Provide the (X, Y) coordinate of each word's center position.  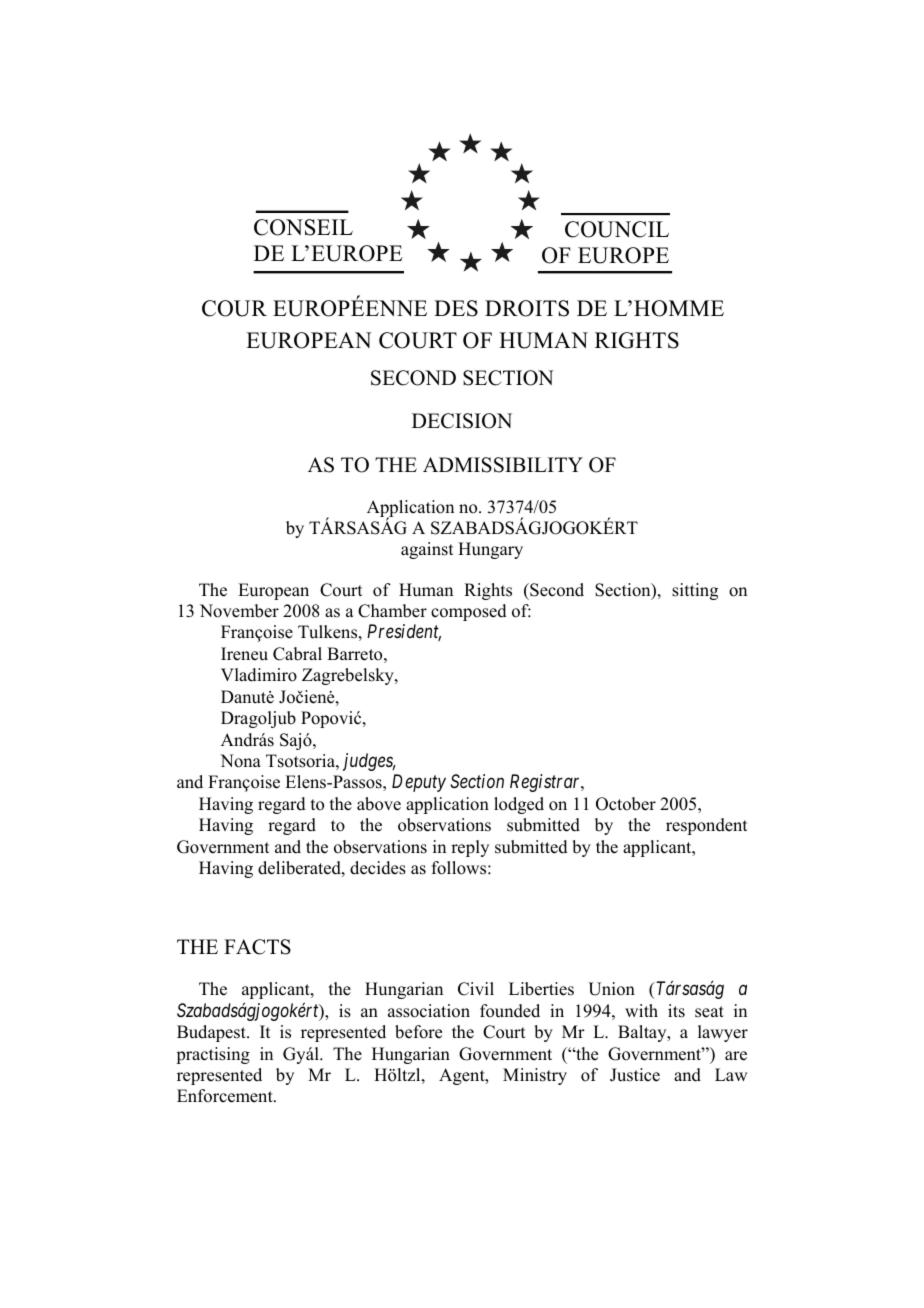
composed (469, 612)
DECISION (462, 421)
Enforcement (226, 1096)
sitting (695, 591)
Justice (635, 1075)
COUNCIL (617, 229)
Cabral (297, 654)
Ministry (535, 1076)
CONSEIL (303, 227)
